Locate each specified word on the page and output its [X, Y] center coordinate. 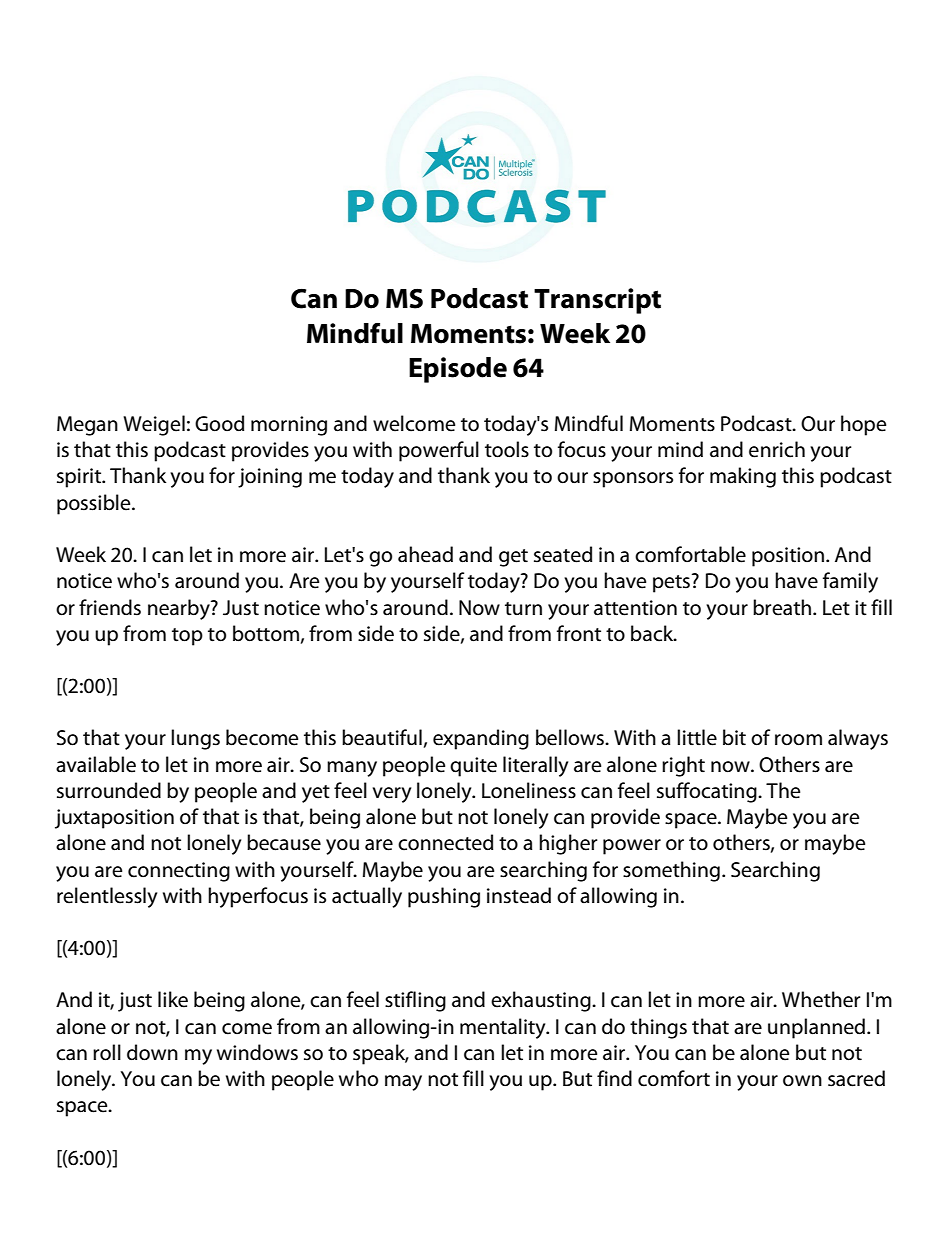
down [152, 1052]
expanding [481, 739]
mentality [504, 1028]
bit [734, 737]
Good [219, 423]
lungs [195, 739]
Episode [458, 370]
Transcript [597, 301]
